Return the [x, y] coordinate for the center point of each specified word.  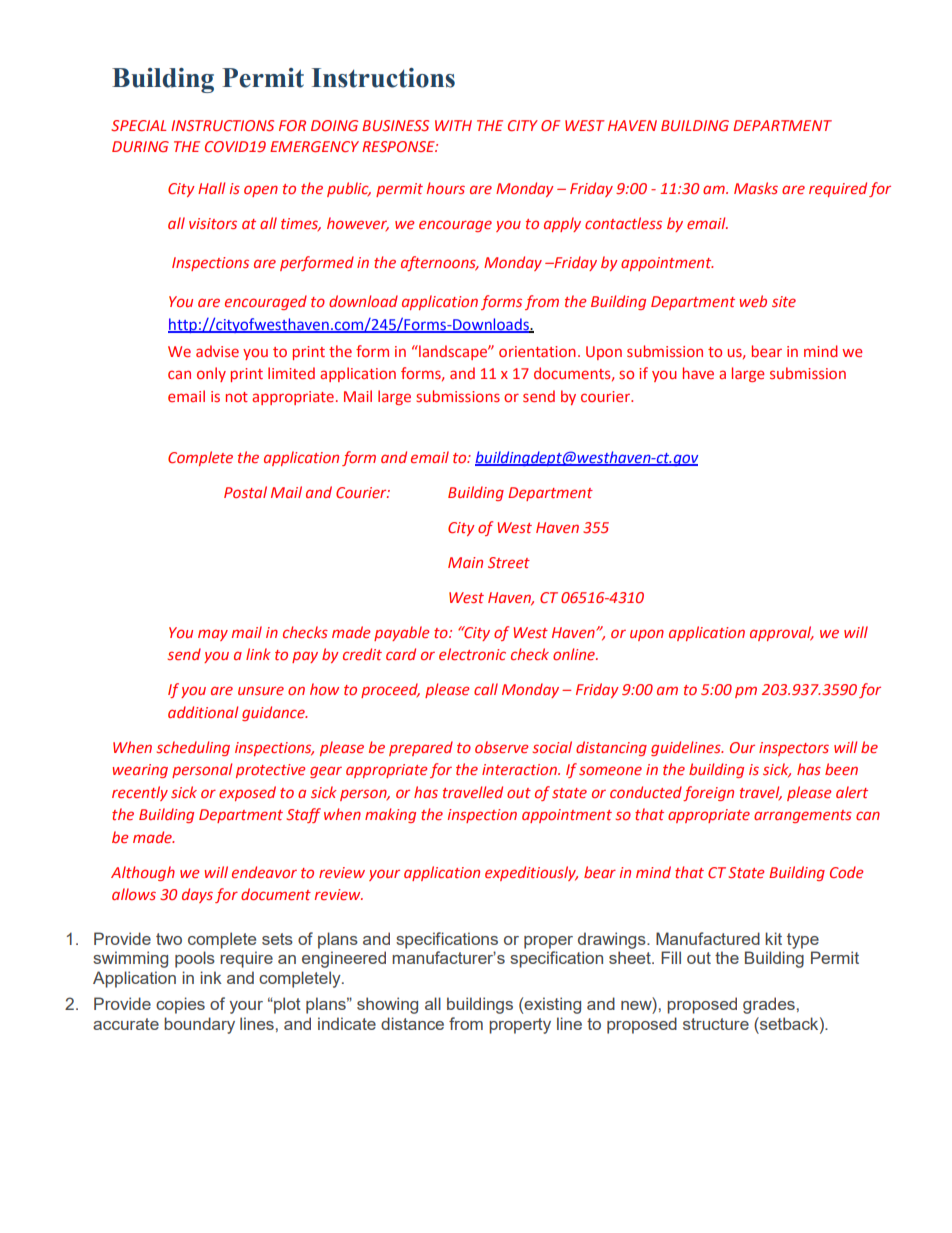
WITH [453, 125]
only [211, 374]
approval [782, 633]
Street [509, 562]
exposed [247, 793]
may [213, 635]
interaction [520, 769]
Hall [211, 188]
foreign [708, 793]
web [753, 301]
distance [412, 1023]
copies [180, 1005]
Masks [756, 188]
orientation [537, 351]
